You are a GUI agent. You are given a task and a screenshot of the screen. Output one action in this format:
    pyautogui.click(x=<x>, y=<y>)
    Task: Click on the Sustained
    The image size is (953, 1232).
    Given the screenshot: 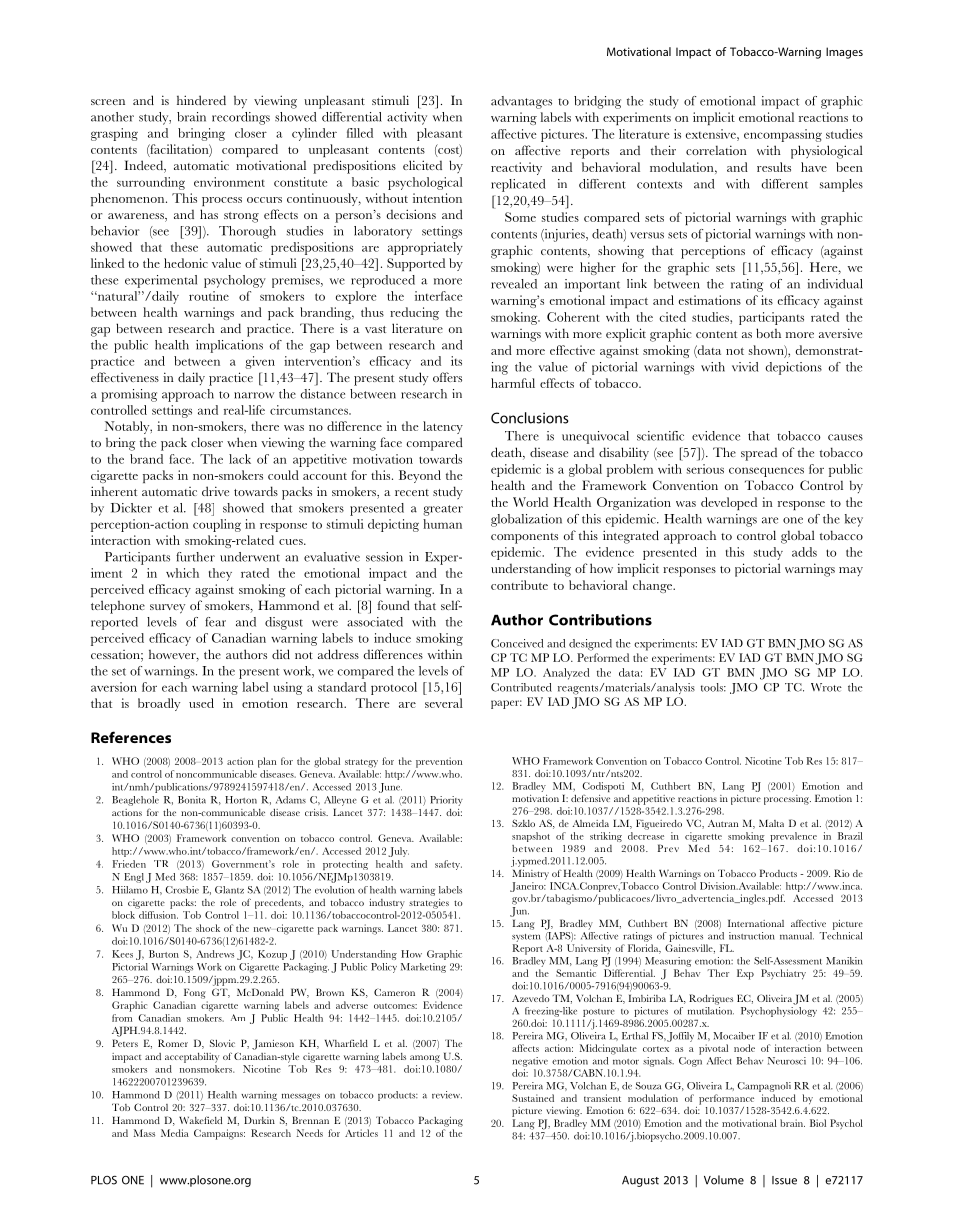 What is the action you would take?
    pyautogui.click(x=533, y=1098)
